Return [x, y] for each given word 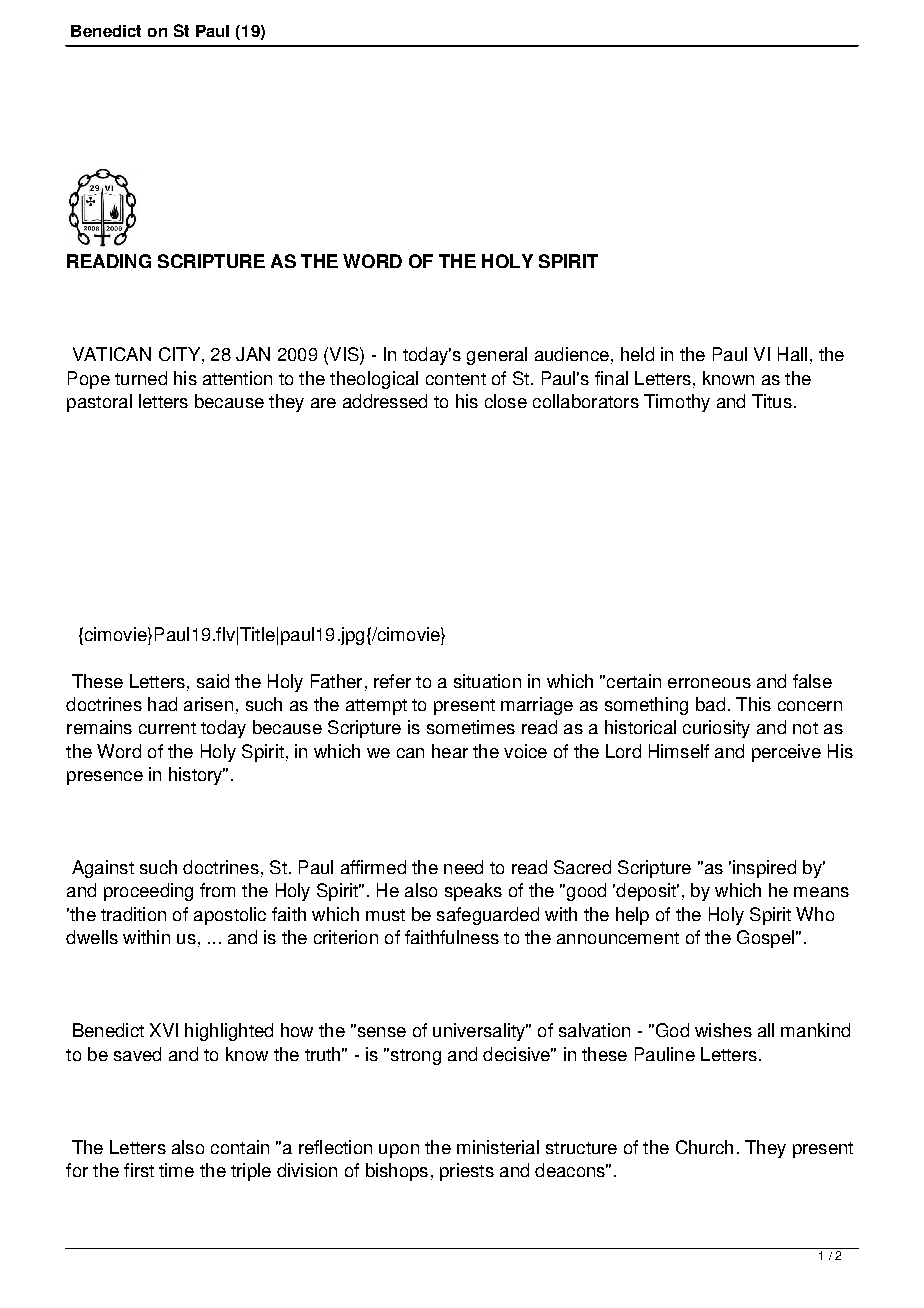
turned [141, 378]
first [139, 1170]
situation [487, 681]
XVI [164, 1030]
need [463, 867]
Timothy [677, 403]
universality [480, 1032]
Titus [772, 401]
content [456, 379]
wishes [723, 1030]
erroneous [709, 683]
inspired [764, 869]
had [162, 704]
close [506, 401]
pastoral [99, 403]
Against [103, 869]
